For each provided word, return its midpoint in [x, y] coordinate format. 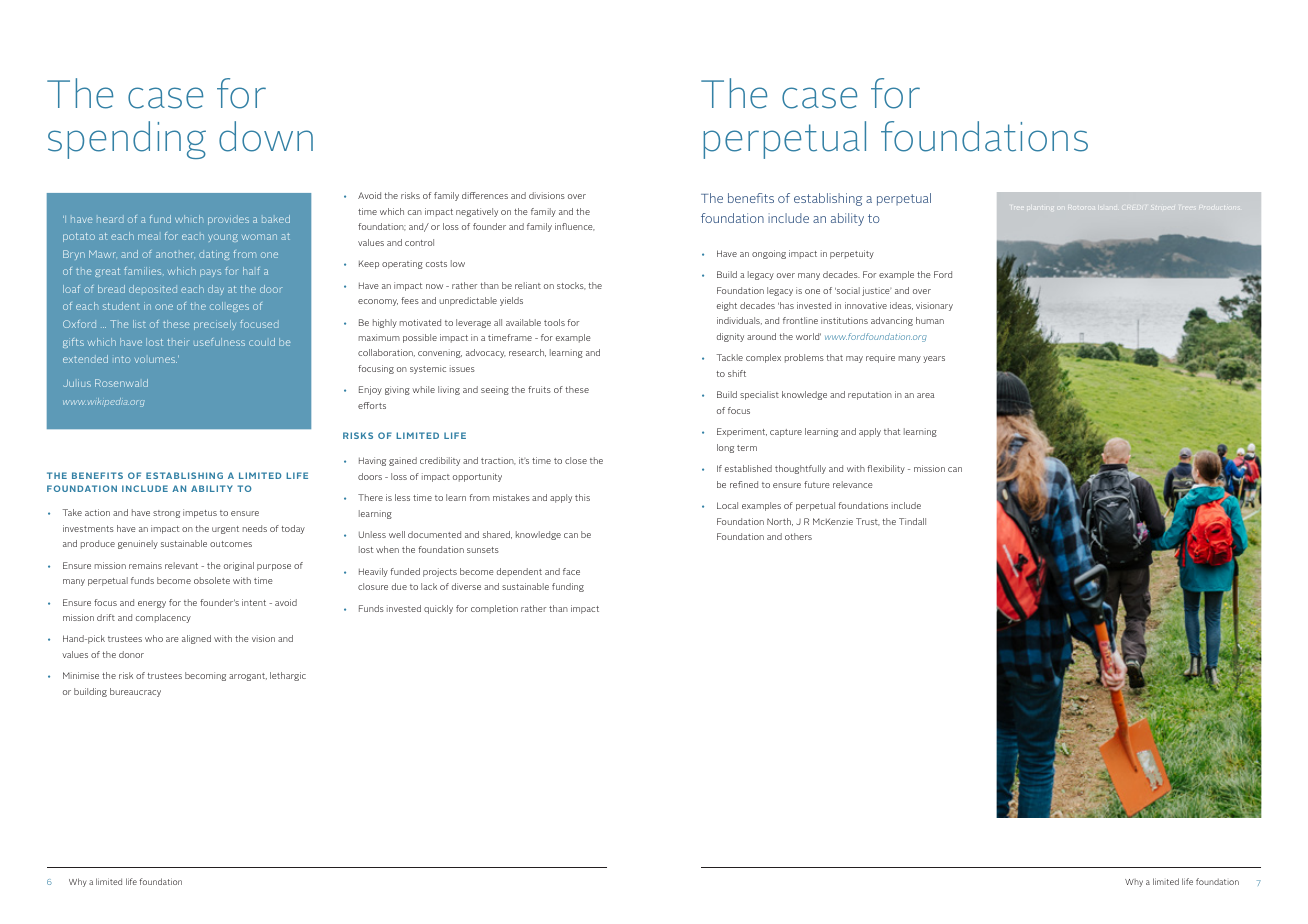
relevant [181, 565]
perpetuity [852, 254]
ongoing [769, 254]
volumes [156, 360]
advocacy [486, 353]
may [854, 359]
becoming [205, 676]
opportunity [477, 477]
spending [127, 140]
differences [485, 195]
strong [166, 514]
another [175, 254]
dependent [519, 572]
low [458, 263]
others [798, 536]
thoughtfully [800, 469]
